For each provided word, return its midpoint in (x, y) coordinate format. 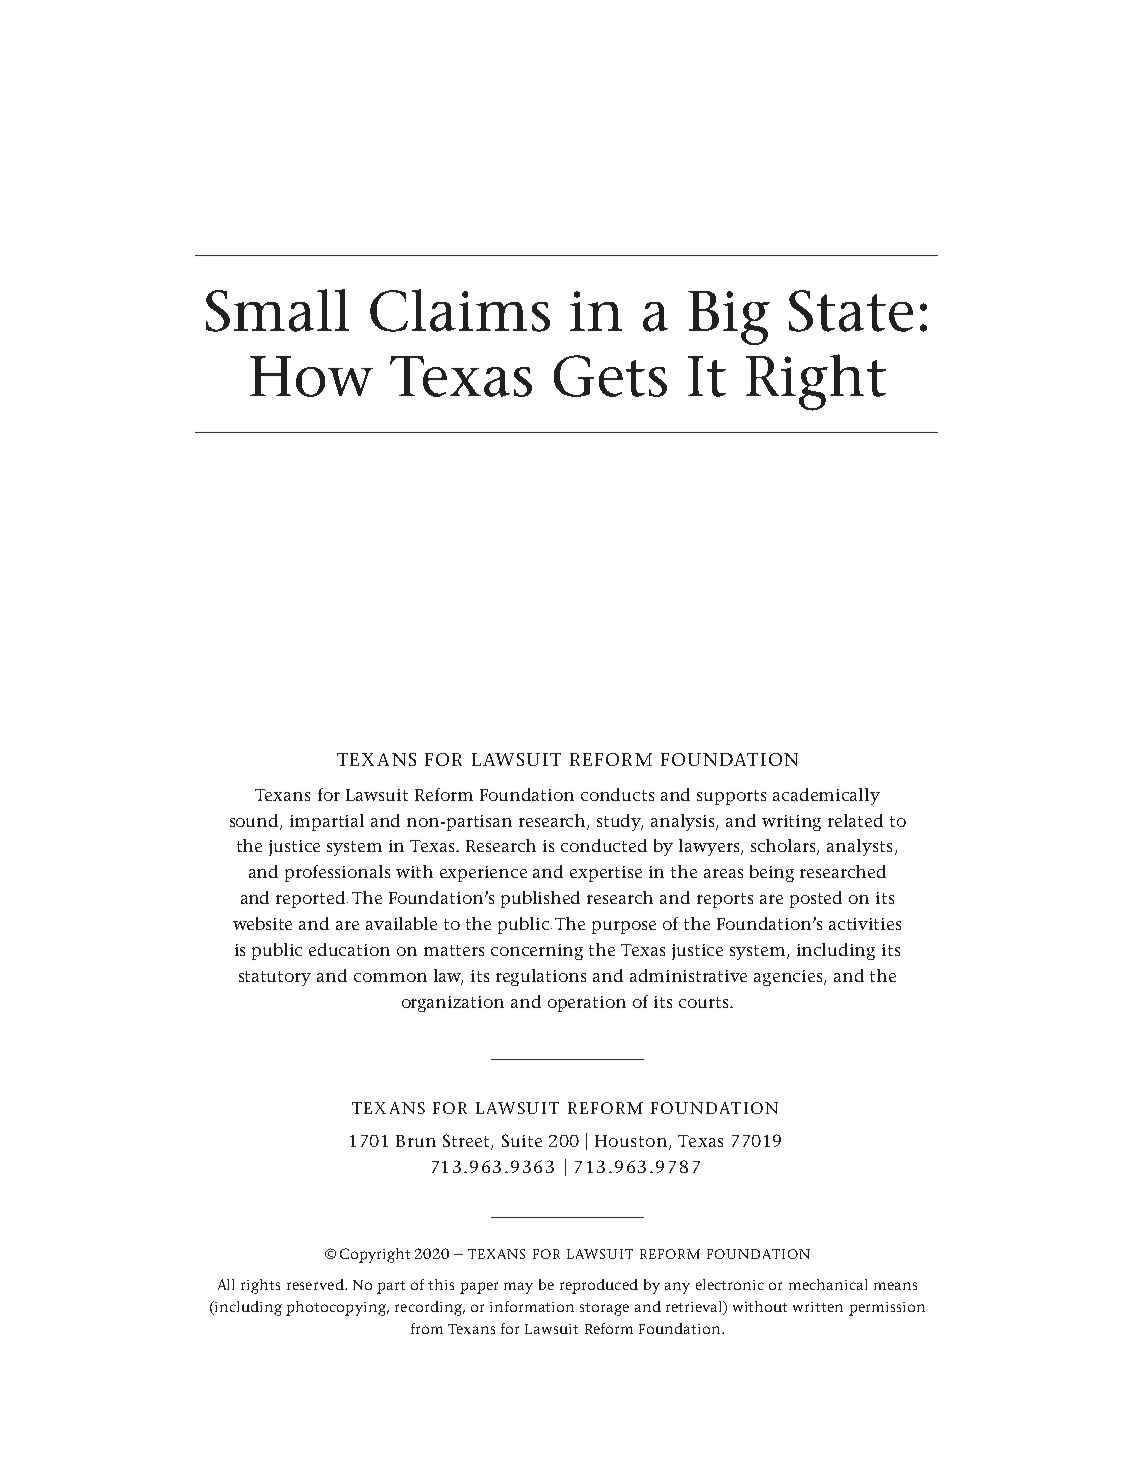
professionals (337, 873)
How (311, 376)
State (851, 311)
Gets (610, 376)
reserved (316, 1284)
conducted (604, 845)
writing (791, 823)
